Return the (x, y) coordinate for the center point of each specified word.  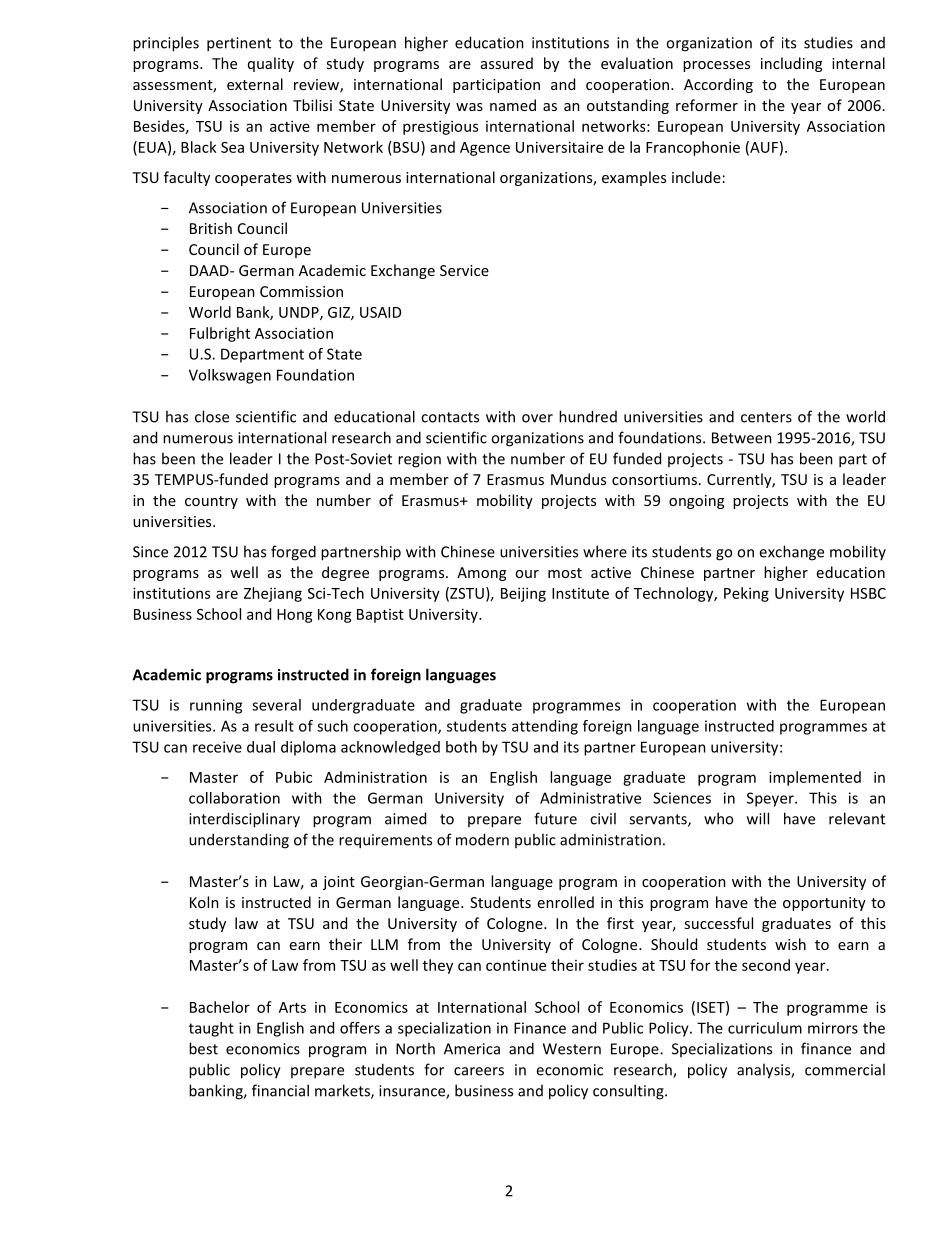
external (255, 84)
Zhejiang (273, 594)
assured (507, 63)
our (527, 574)
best (203, 1048)
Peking (746, 594)
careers (479, 1071)
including (791, 64)
